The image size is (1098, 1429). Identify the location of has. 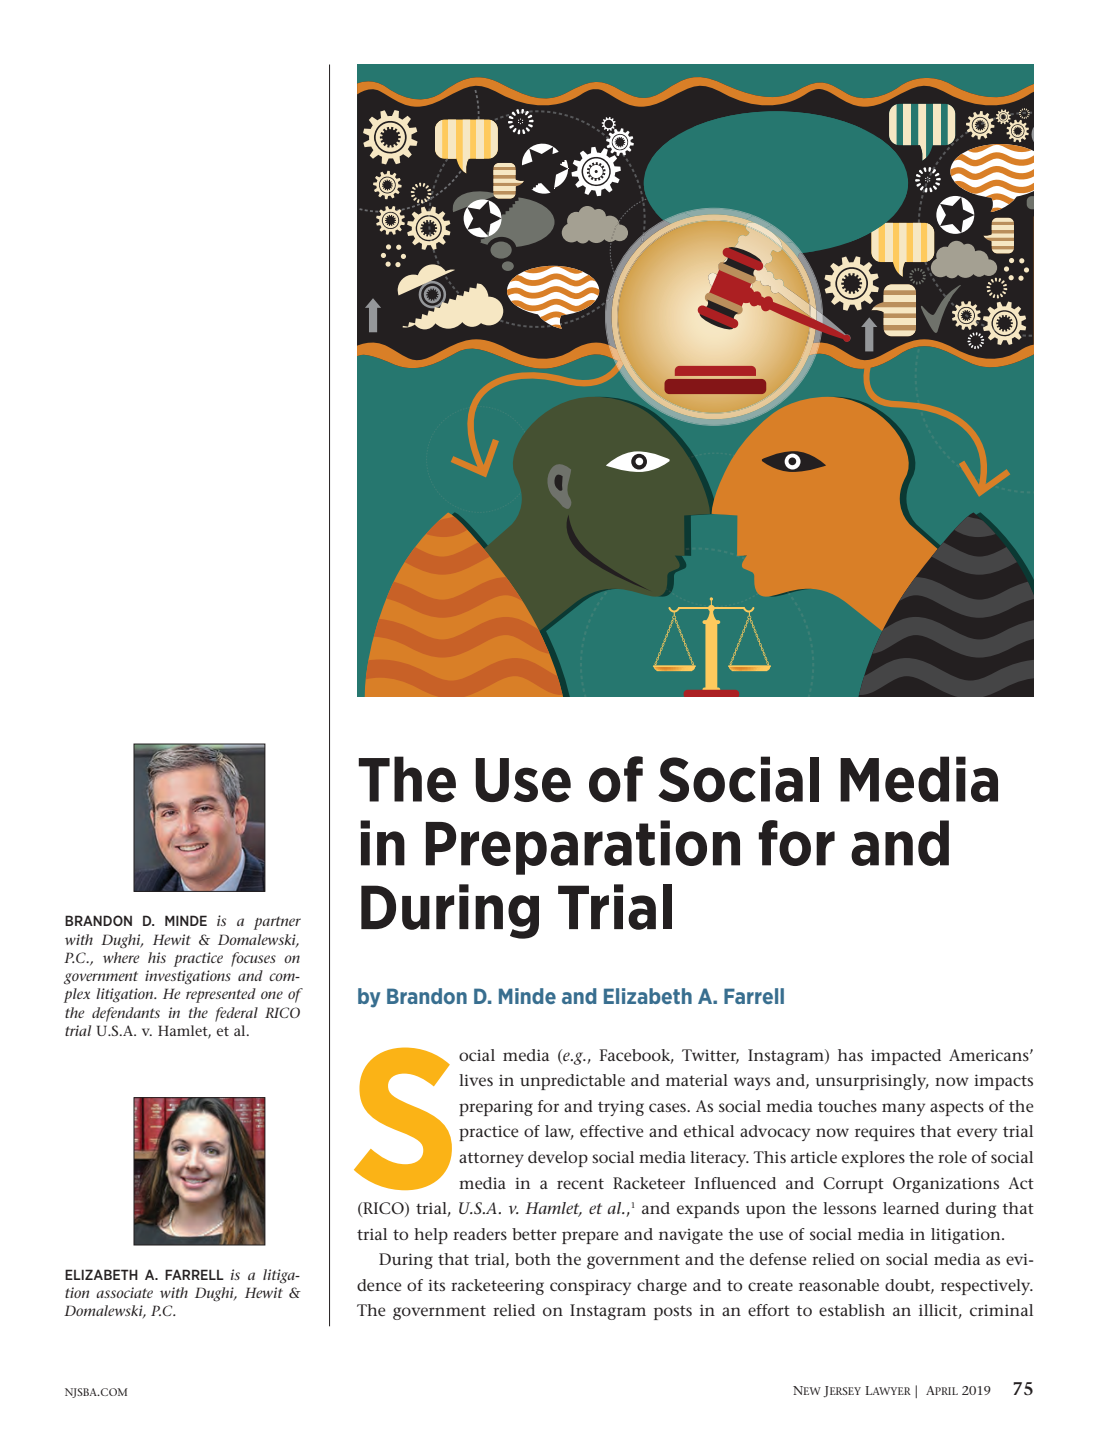
(850, 1055).
